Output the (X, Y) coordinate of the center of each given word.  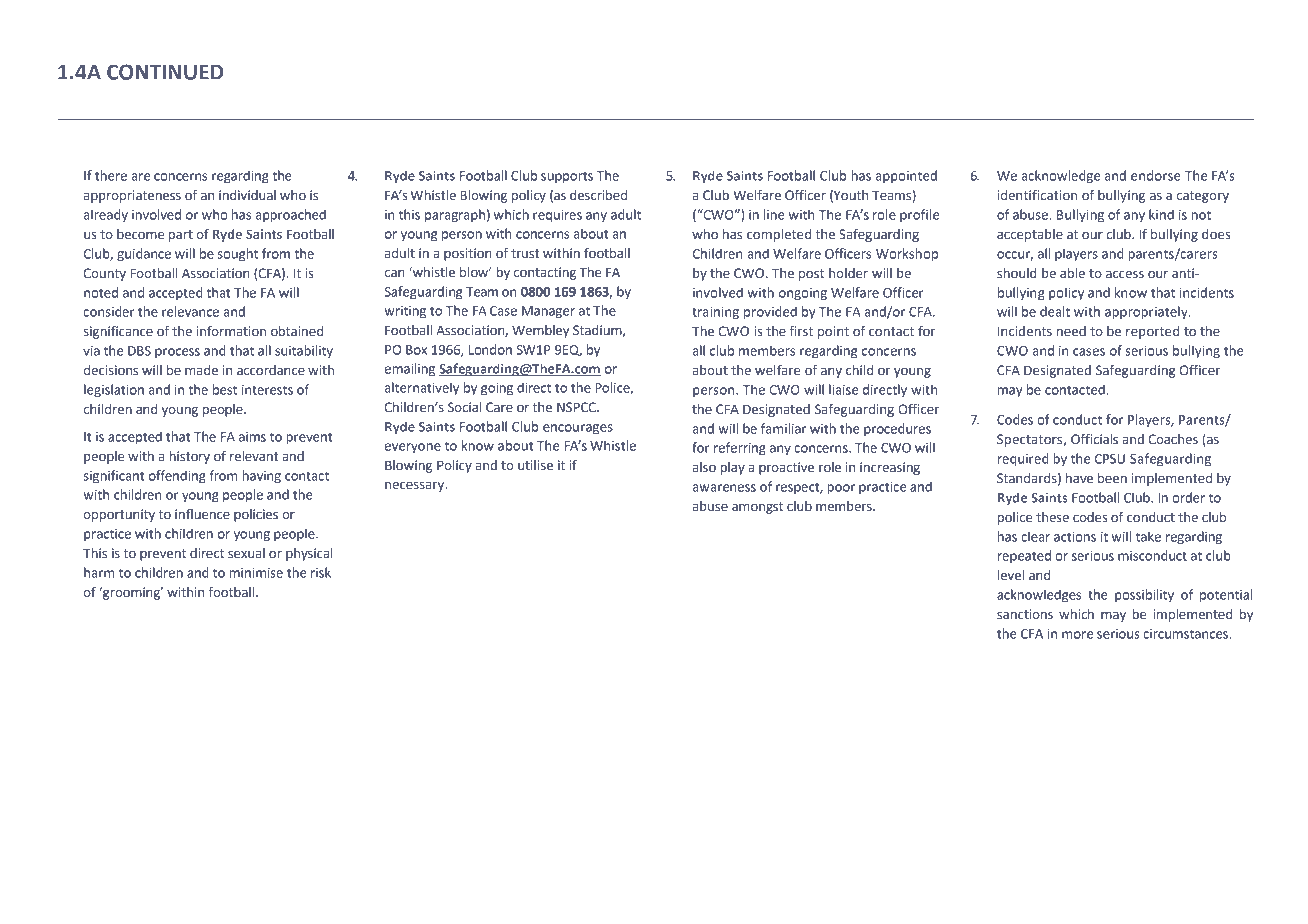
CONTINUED (165, 72)
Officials (1094, 439)
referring (740, 449)
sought (238, 255)
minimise (256, 573)
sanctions (1025, 614)
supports (567, 177)
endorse (1156, 175)
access (1125, 275)
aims (252, 437)
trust (525, 254)
